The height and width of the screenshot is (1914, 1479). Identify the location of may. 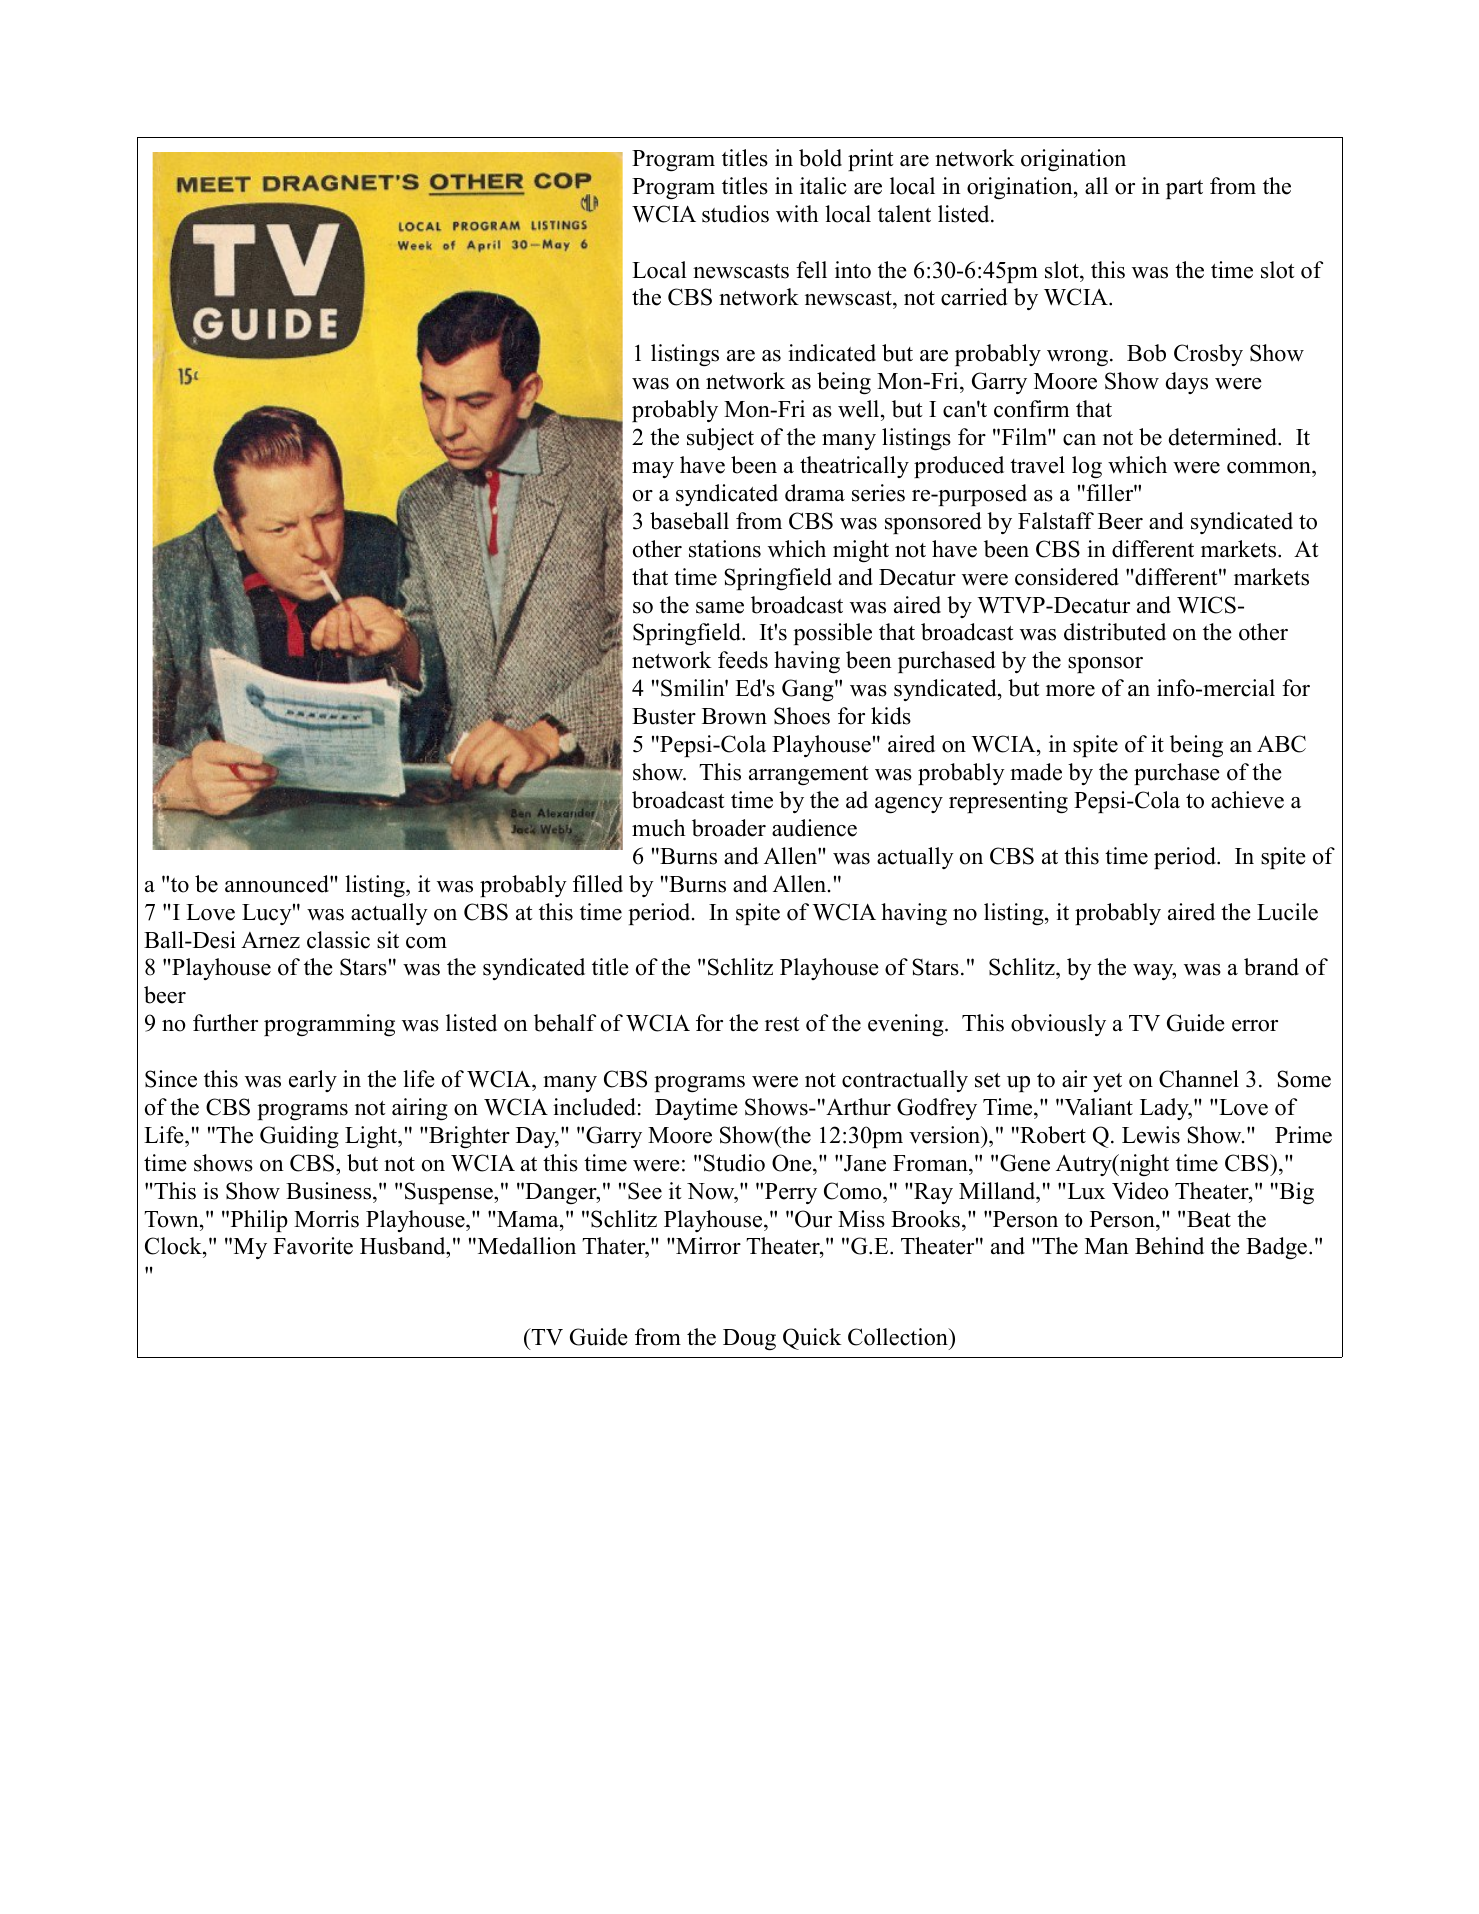
(653, 470).
